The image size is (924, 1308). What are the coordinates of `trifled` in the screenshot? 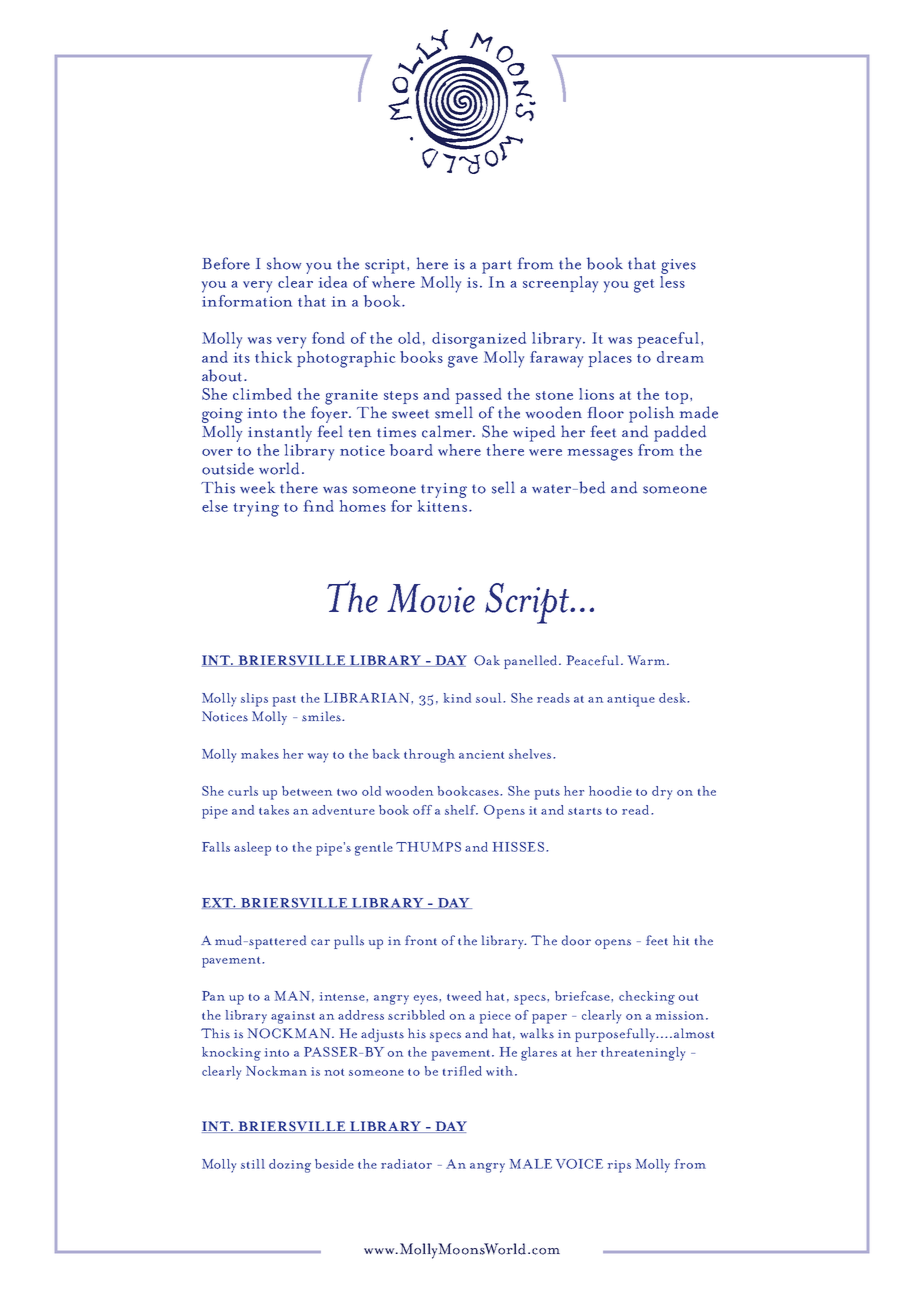 It's located at (462, 1071).
